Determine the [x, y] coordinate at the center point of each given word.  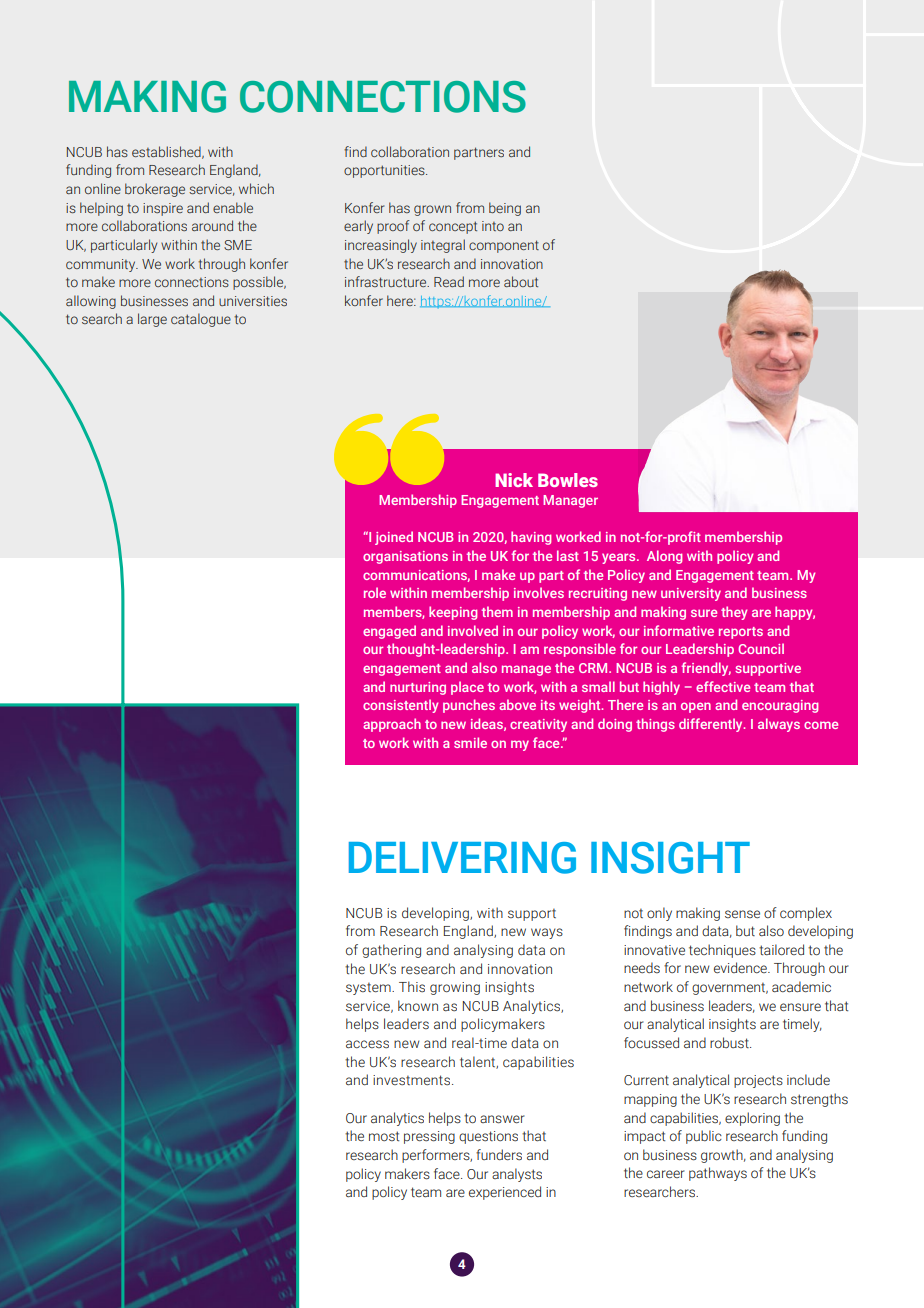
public [704, 1137]
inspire [163, 209]
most [384, 1136]
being [505, 209]
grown [432, 210]
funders [499, 1155]
